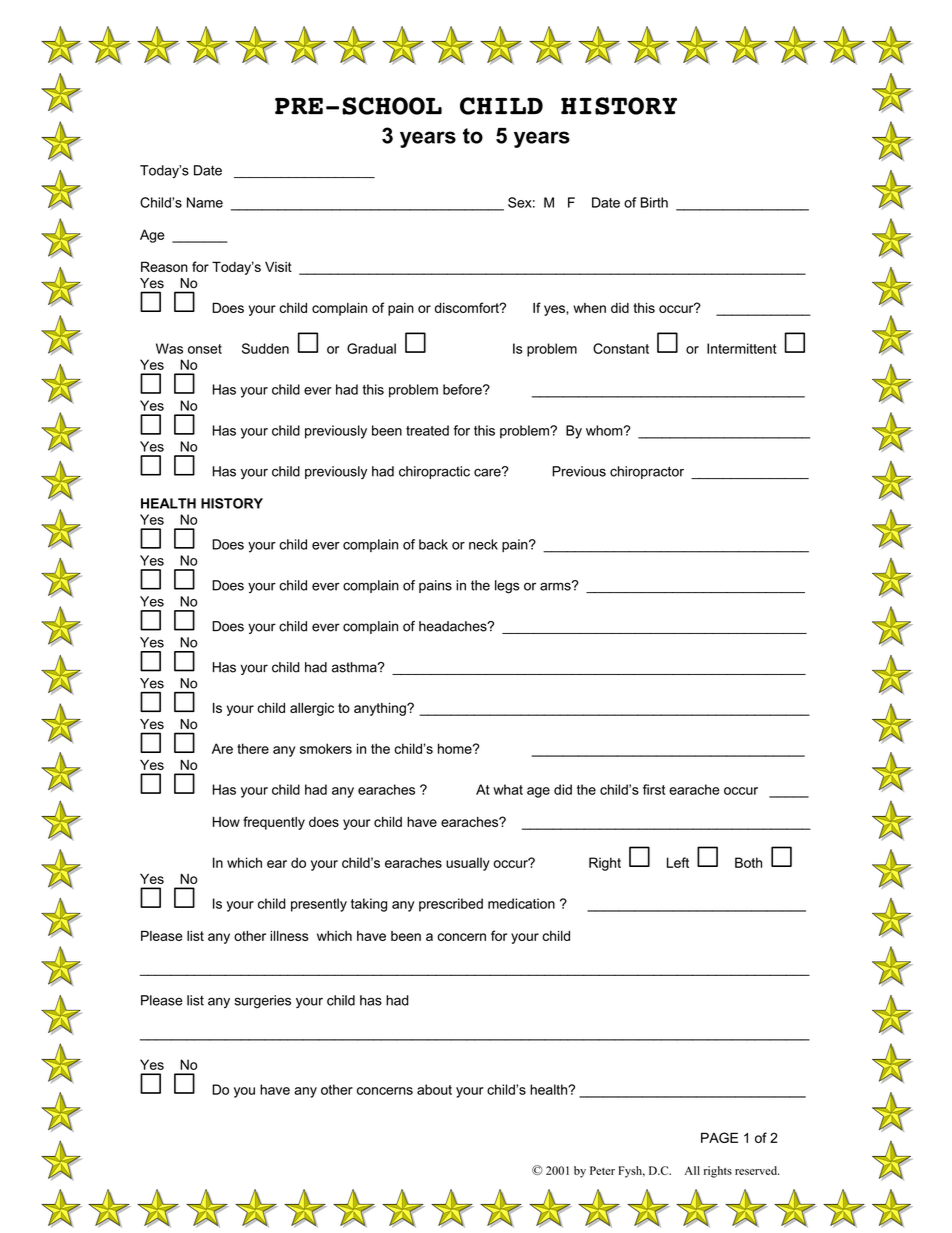 The image size is (952, 1233). What do you see at coordinates (654, 789) in the image?
I see `first` at bounding box center [654, 789].
